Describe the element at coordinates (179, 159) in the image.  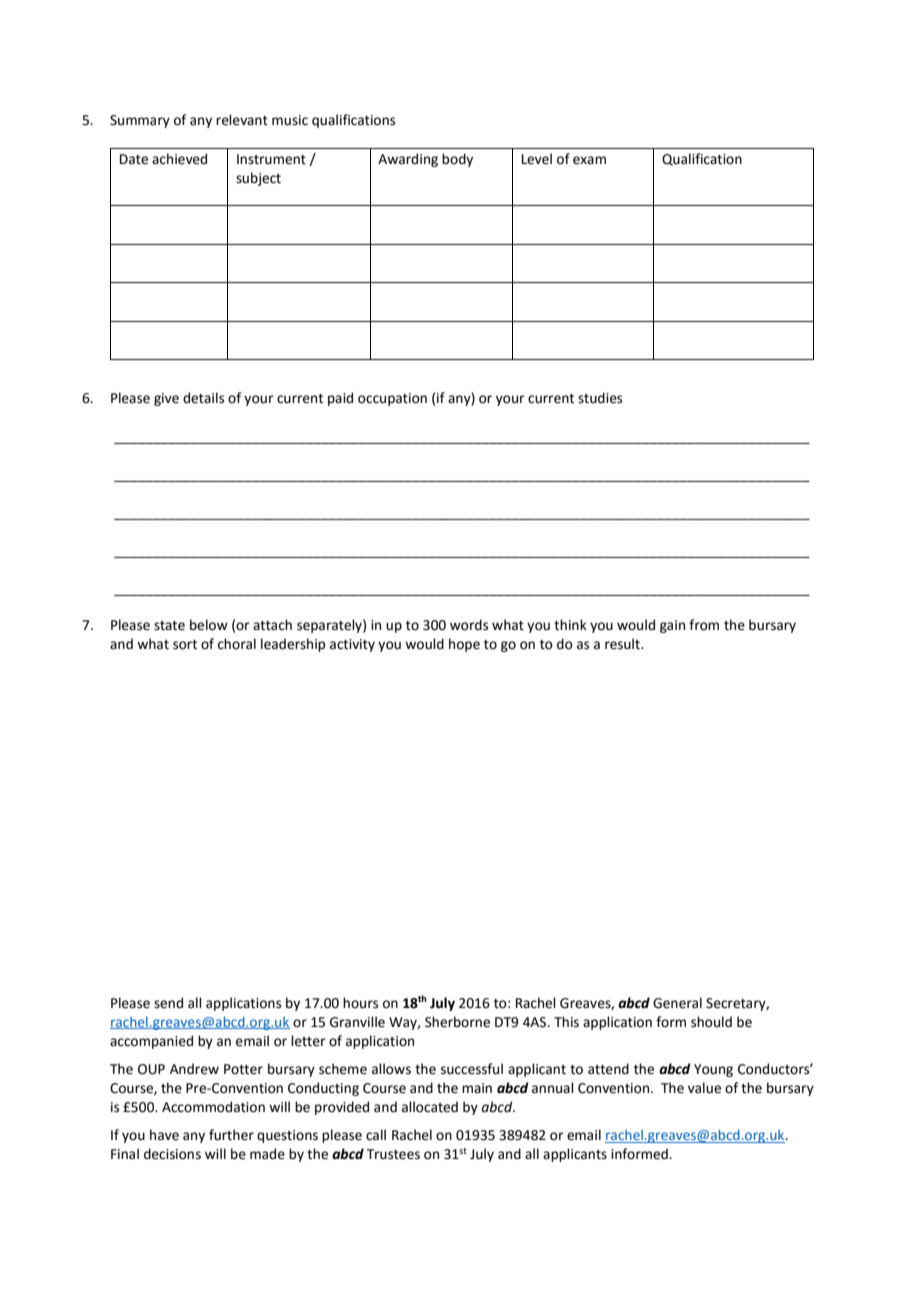
I see `achieved` at that location.
